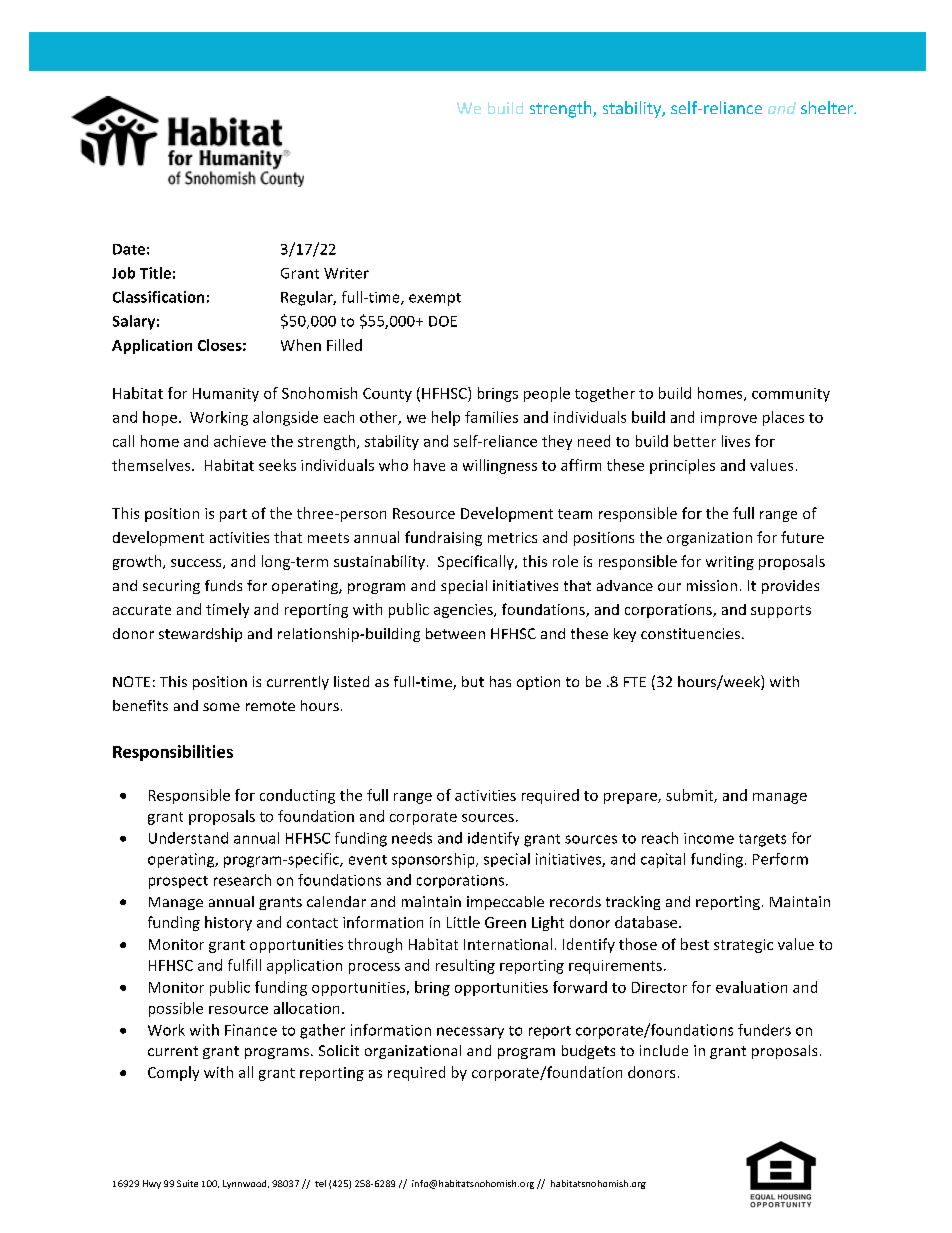 The image size is (952, 1233). What do you see at coordinates (491, 417) in the screenshot?
I see `families` at bounding box center [491, 417].
